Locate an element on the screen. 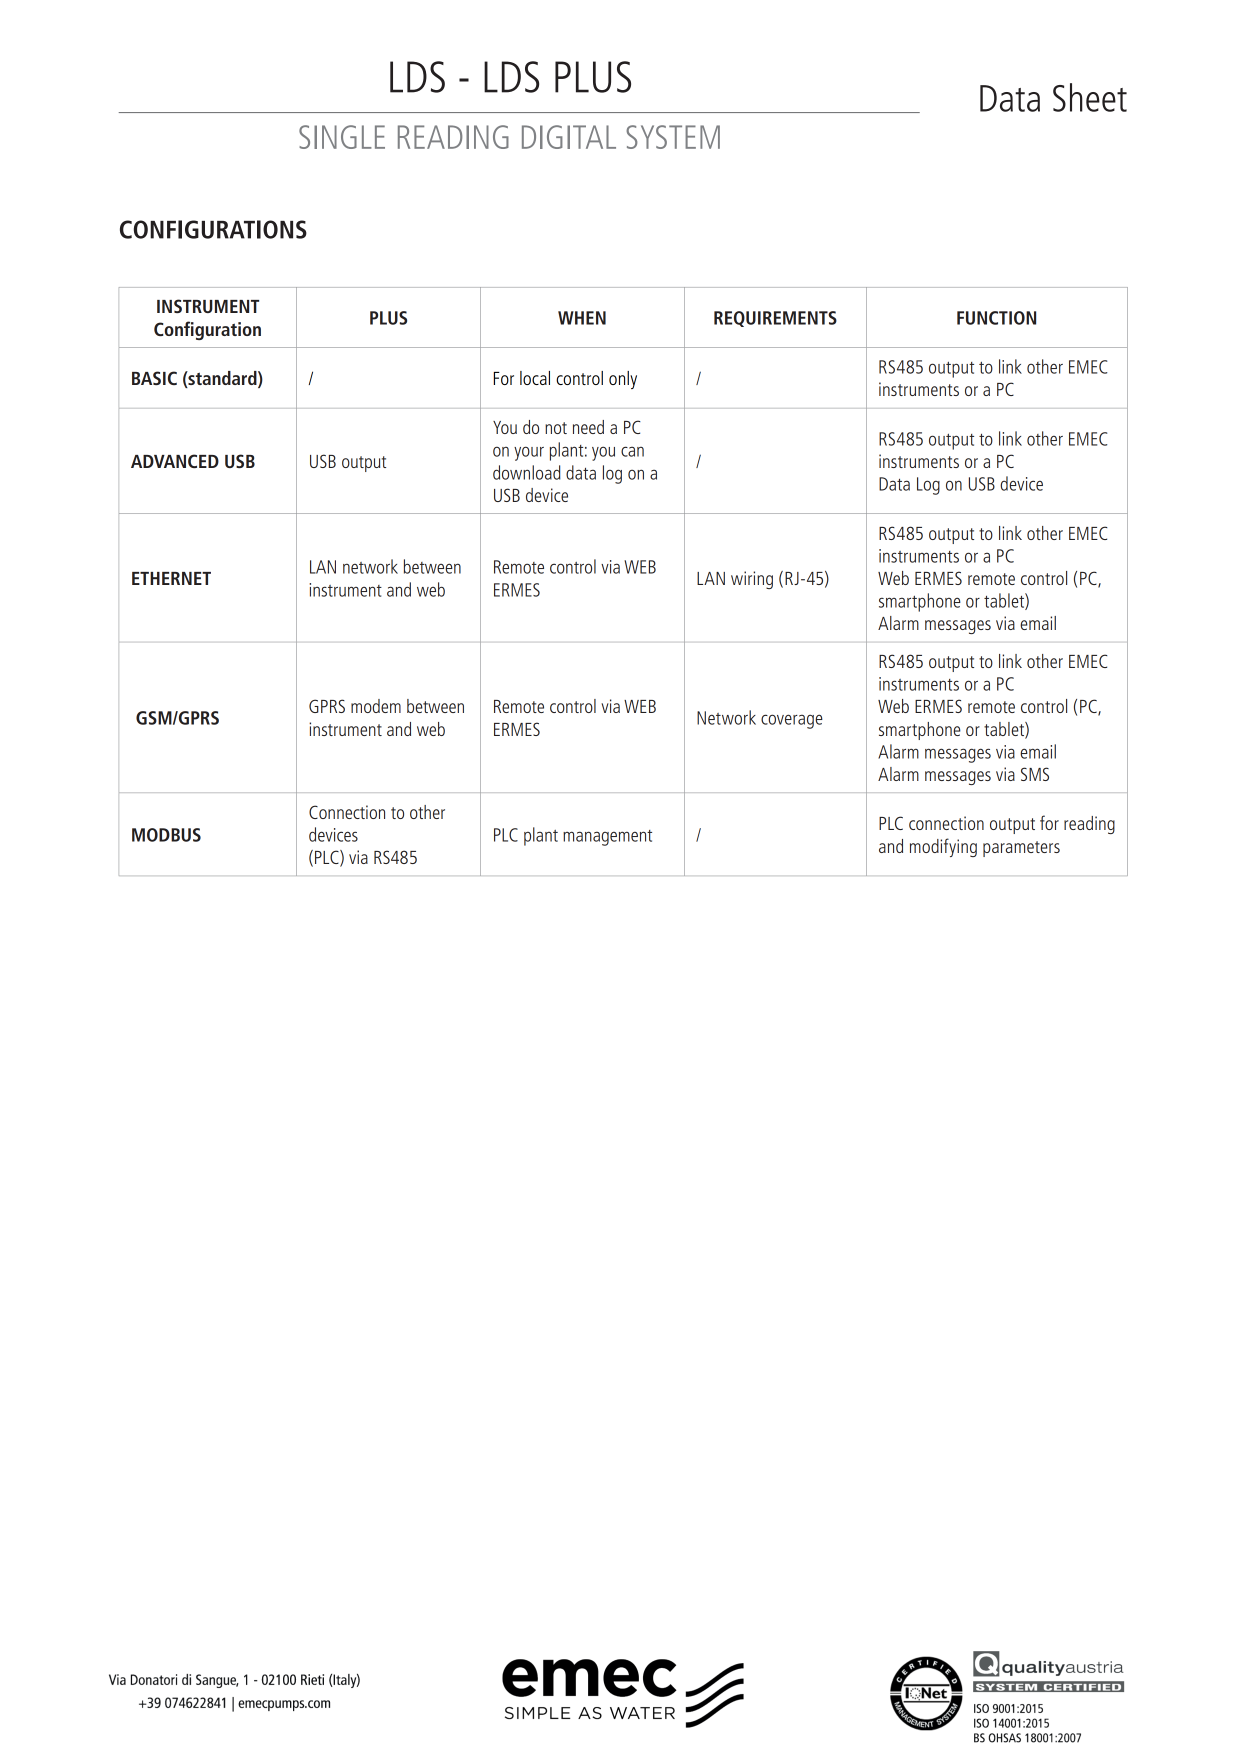 The width and height of the screenshot is (1246, 1762). Sheet is located at coordinates (1090, 97).
